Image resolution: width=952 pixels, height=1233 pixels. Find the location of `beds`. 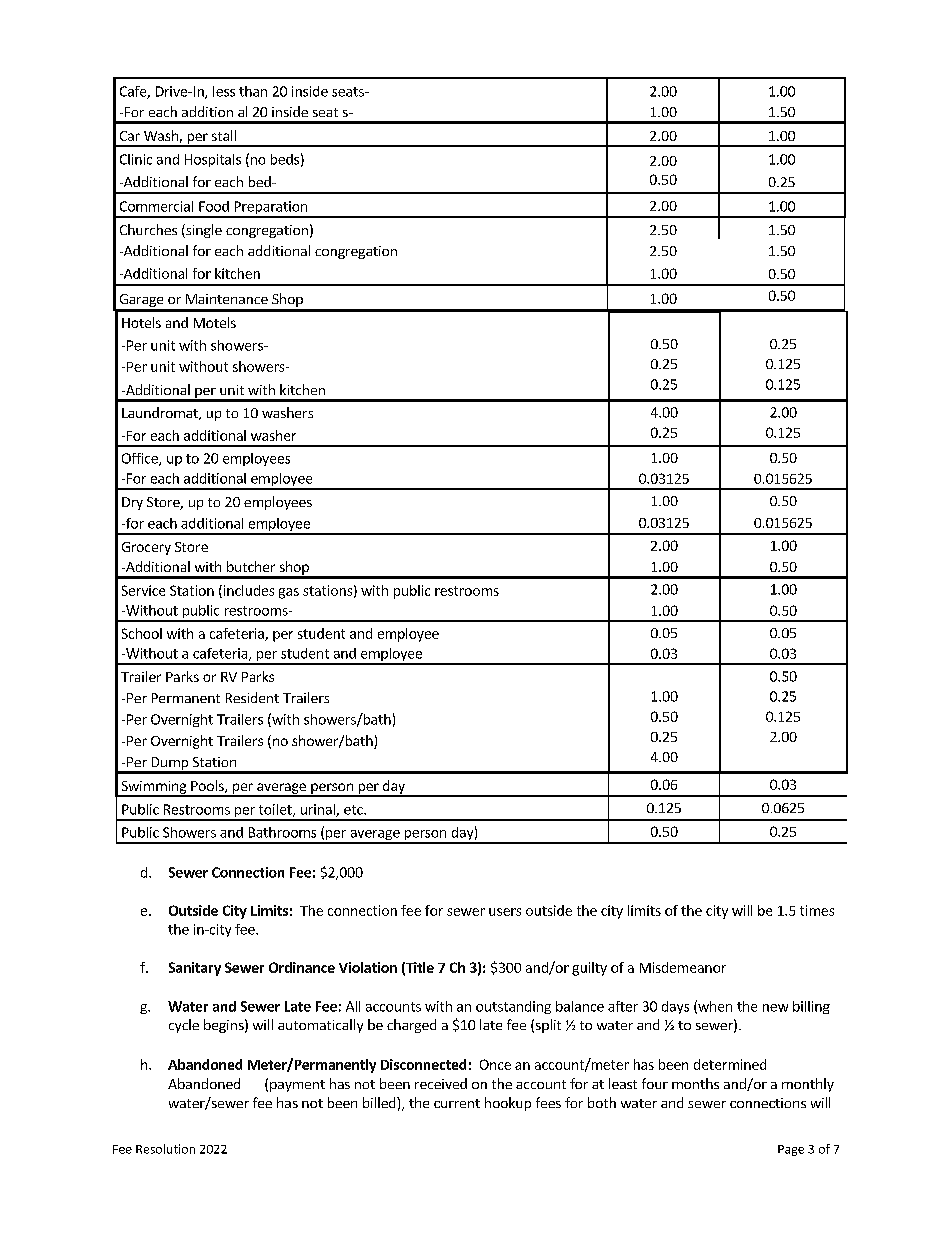

beds is located at coordinates (285, 159).
